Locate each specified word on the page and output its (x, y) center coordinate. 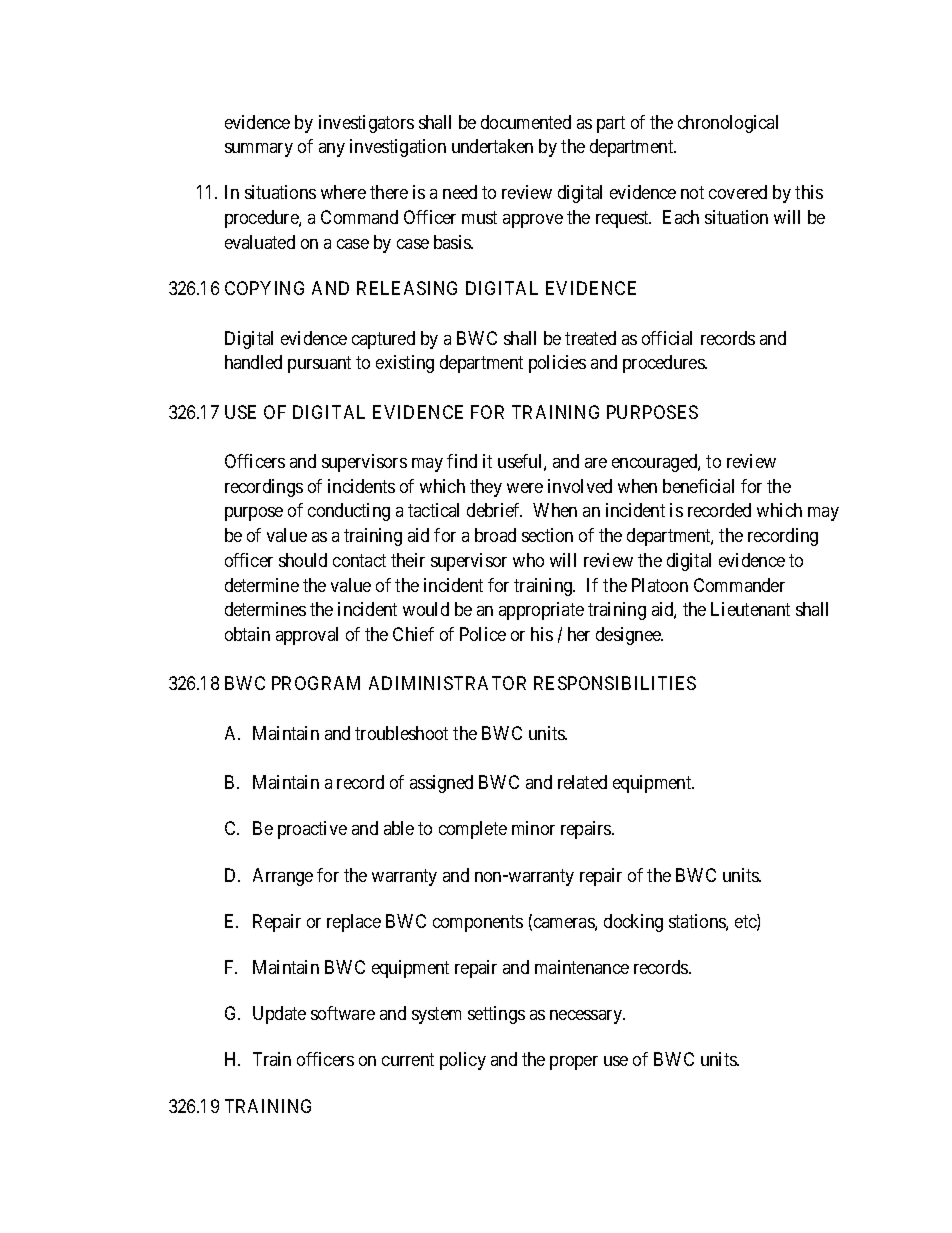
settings (496, 1015)
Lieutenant (750, 609)
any (332, 150)
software (343, 1013)
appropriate (541, 611)
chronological (728, 124)
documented (526, 122)
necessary (587, 1017)
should (303, 560)
